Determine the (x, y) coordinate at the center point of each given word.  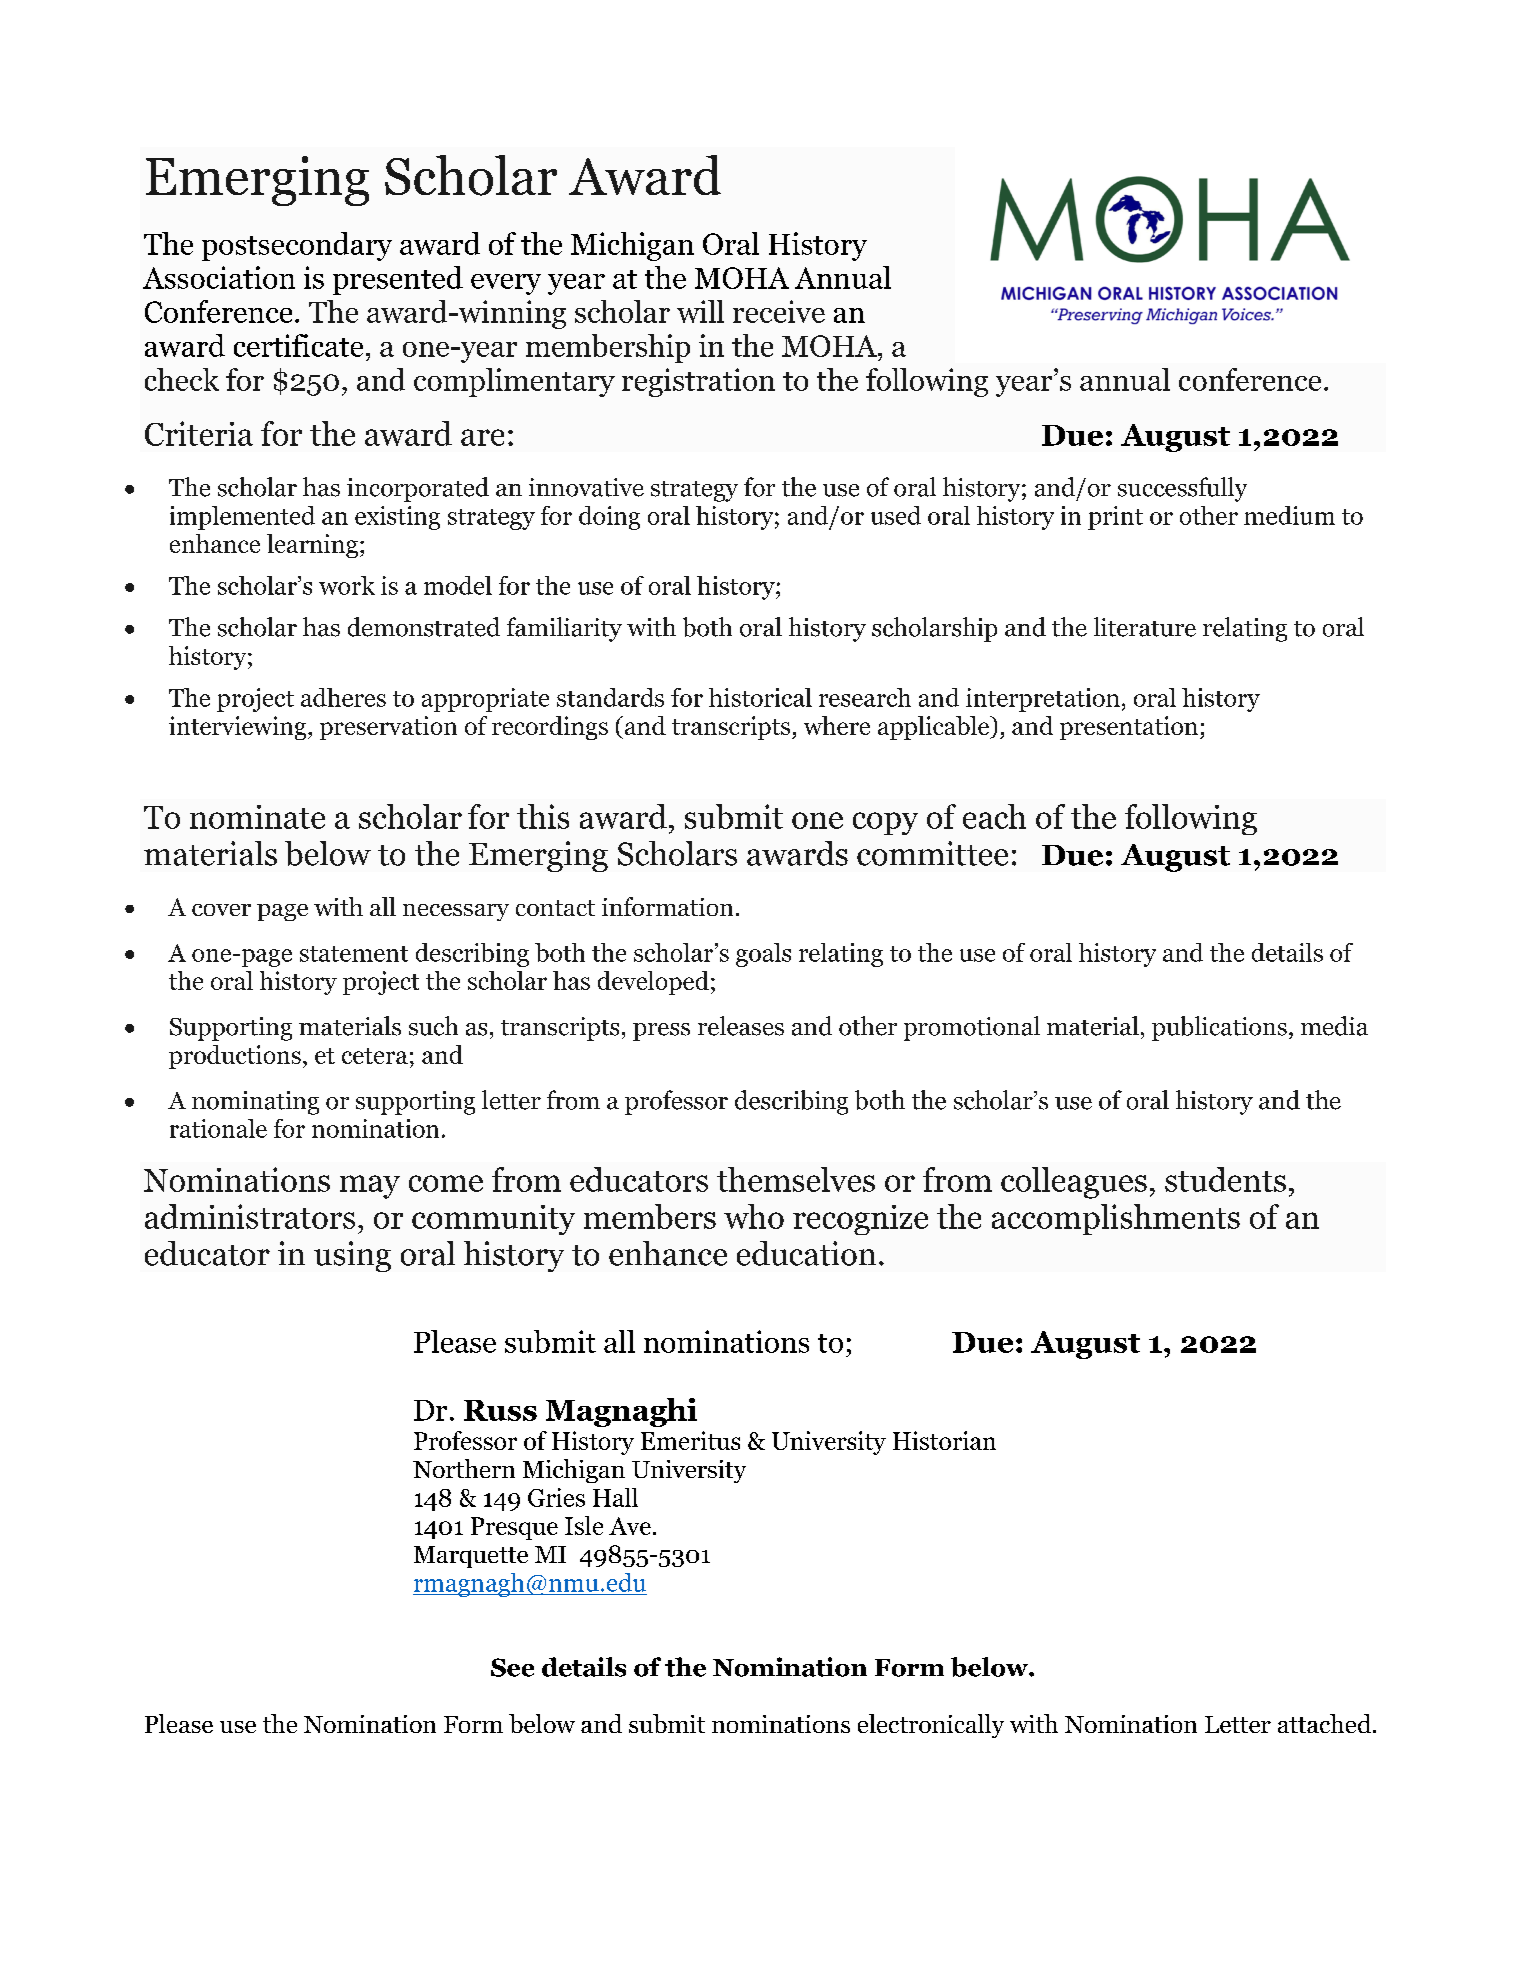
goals (763, 955)
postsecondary (297, 246)
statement (354, 954)
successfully (1182, 489)
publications (1219, 1028)
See (512, 1667)
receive (779, 311)
